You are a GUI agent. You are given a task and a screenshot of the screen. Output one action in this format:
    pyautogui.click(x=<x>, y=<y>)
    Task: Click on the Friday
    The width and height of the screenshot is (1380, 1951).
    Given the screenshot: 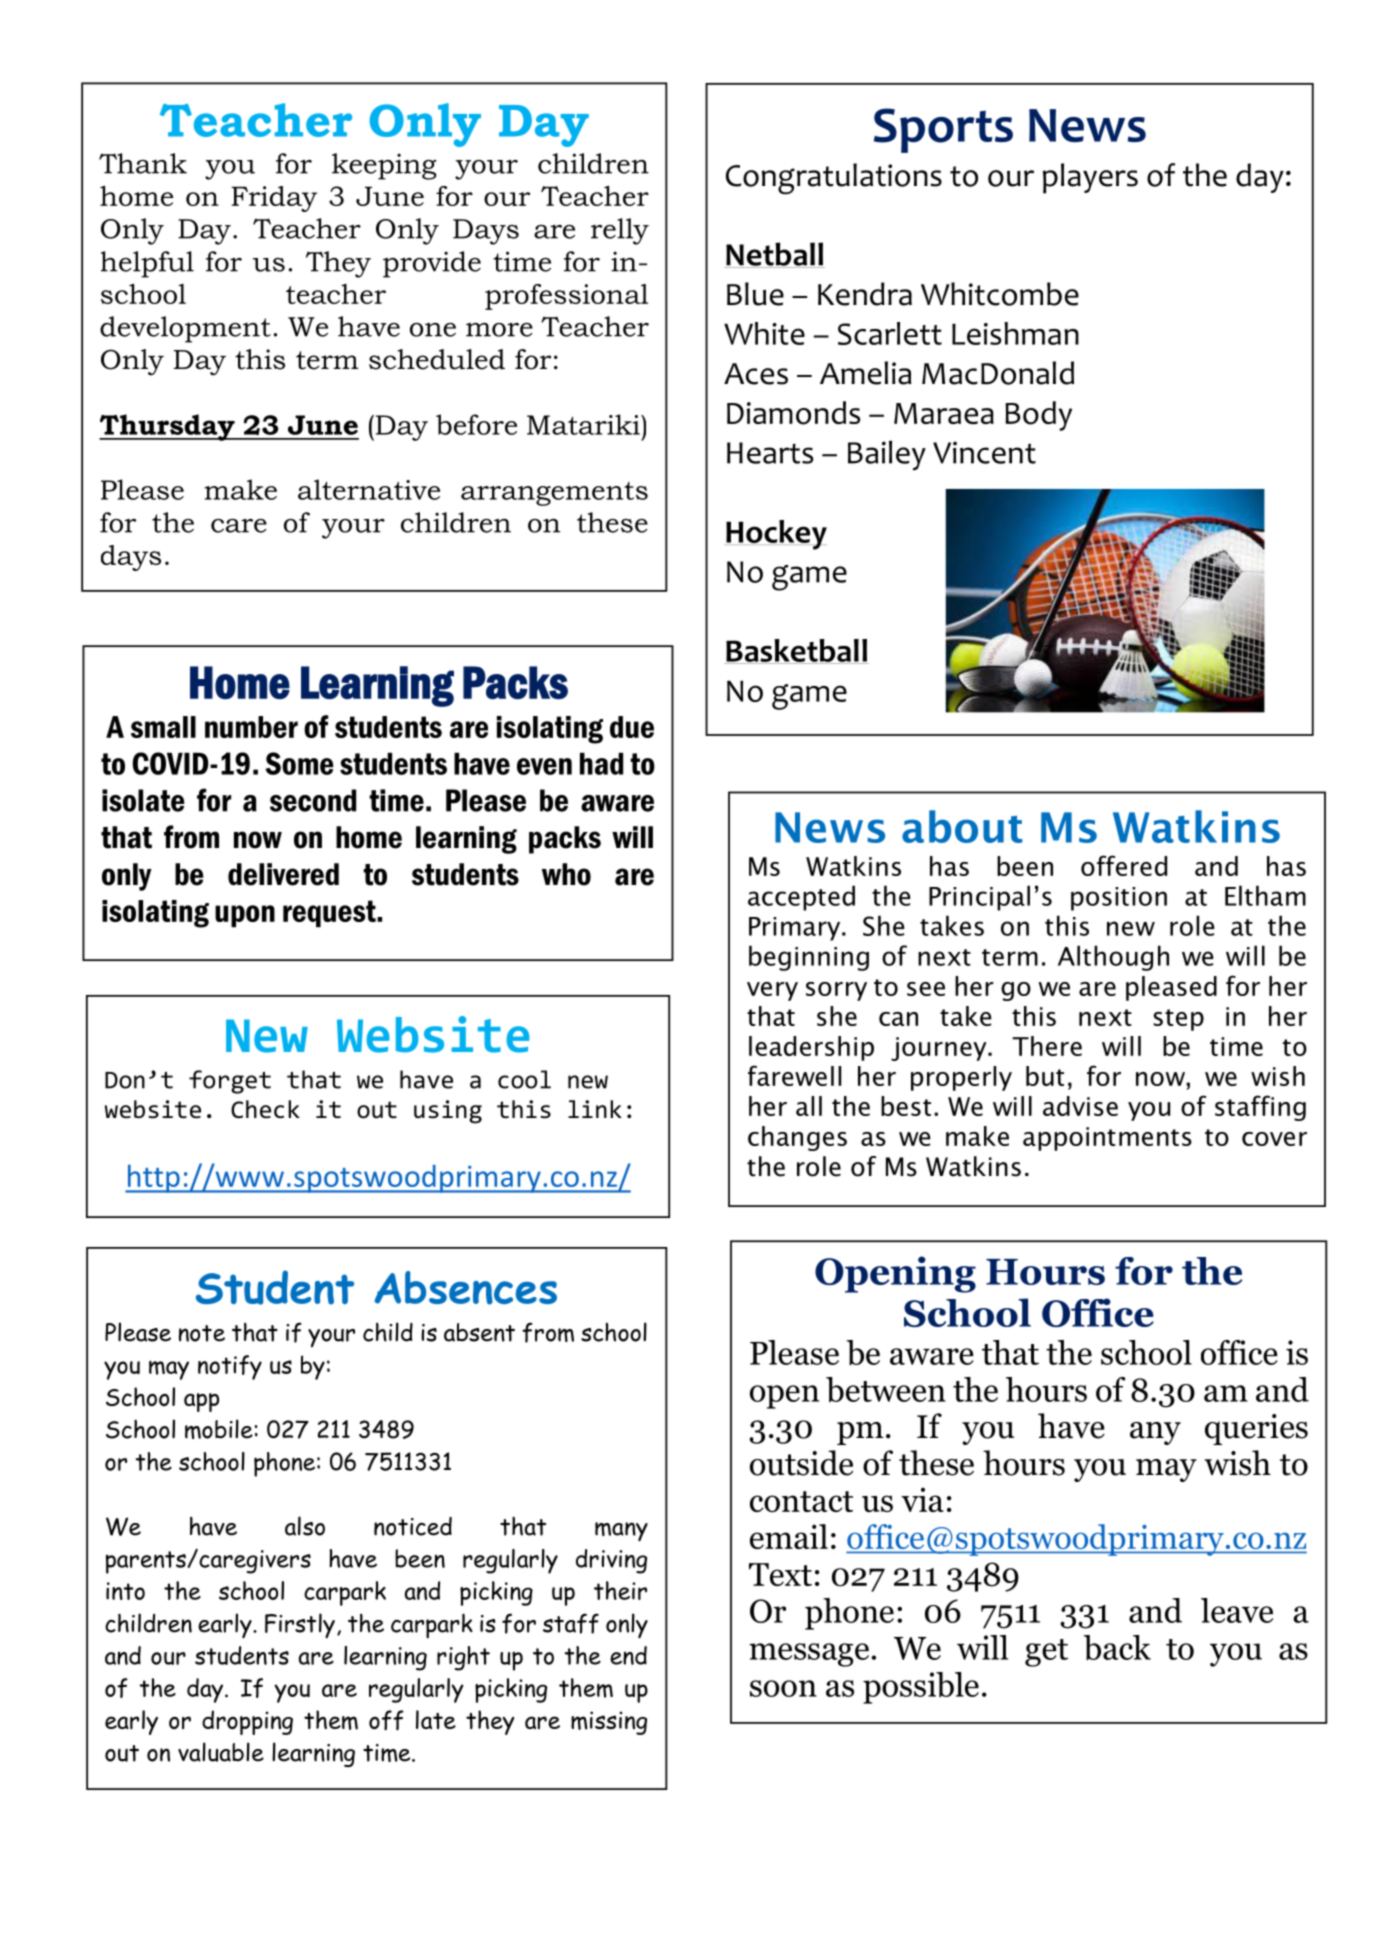 What is the action you would take?
    pyautogui.click(x=274, y=199)
